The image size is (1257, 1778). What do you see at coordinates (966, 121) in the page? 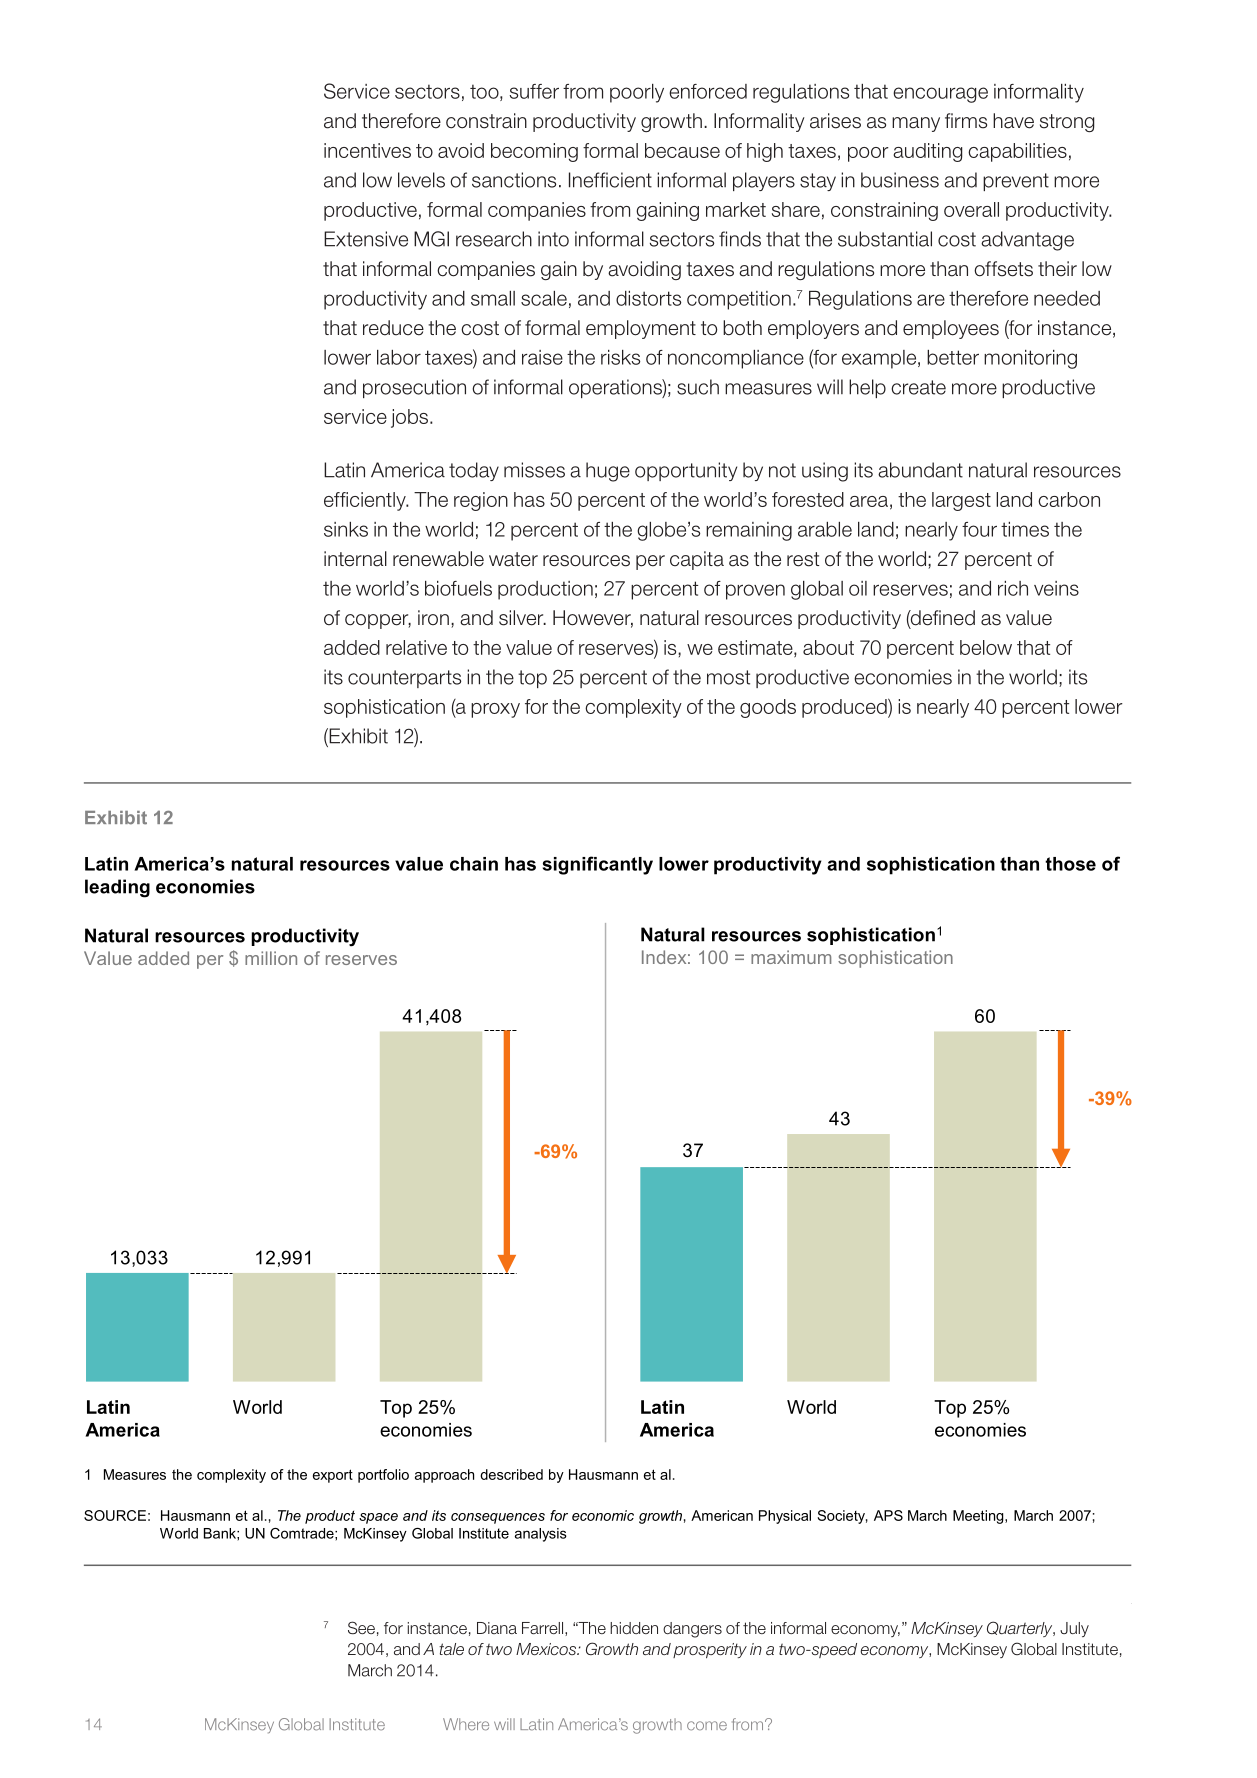
I see `firms` at bounding box center [966, 121].
